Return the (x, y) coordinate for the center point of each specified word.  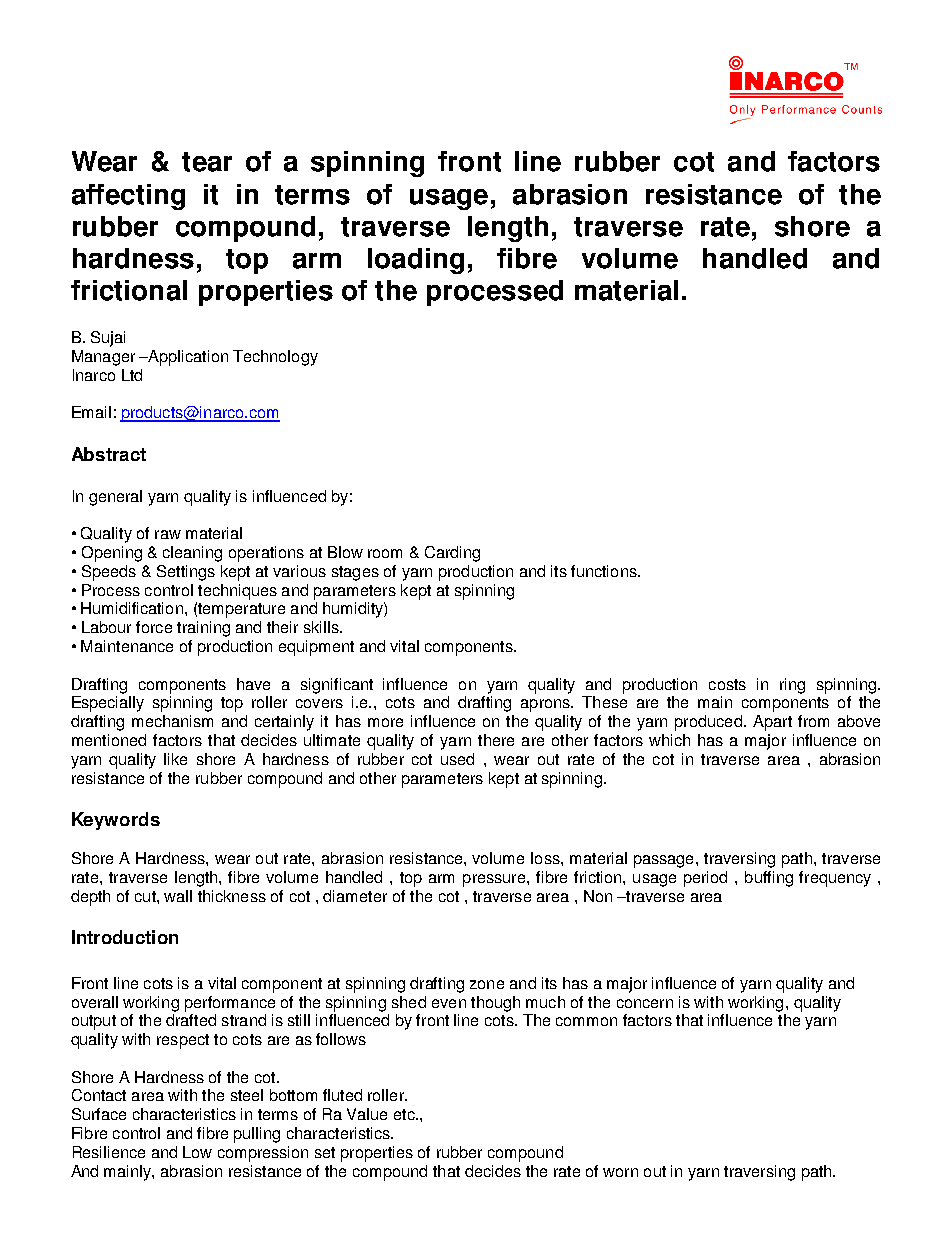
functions (604, 571)
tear (207, 162)
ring (792, 686)
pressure (495, 880)
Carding (452, 554)
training (203, 629)
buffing (769, 879)
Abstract (109, 454)
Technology (275, 358)
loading (416, 261)
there (496, 740)
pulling (257, 1135)
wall (178, 896)
